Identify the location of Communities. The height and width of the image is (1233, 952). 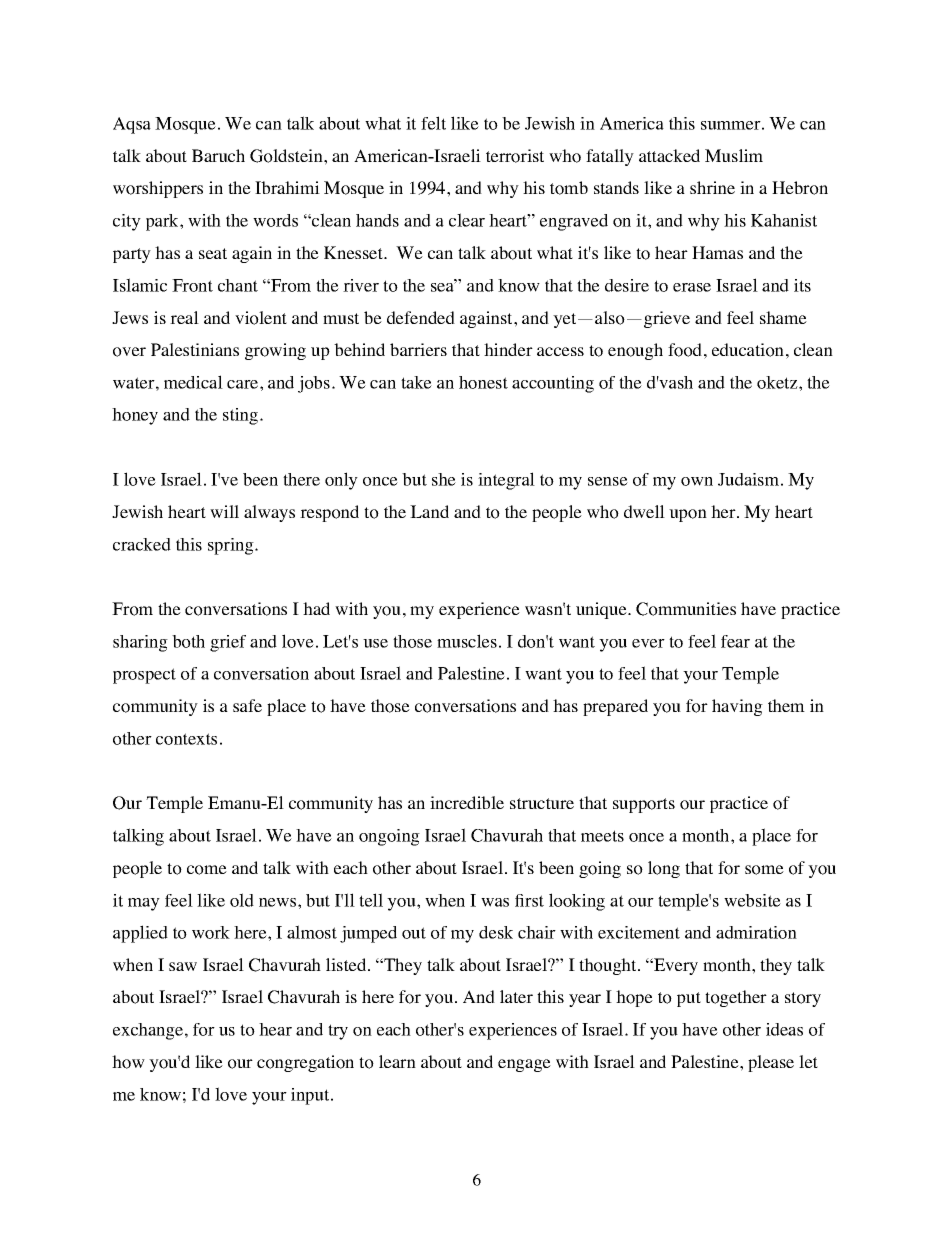
(686, 609).
